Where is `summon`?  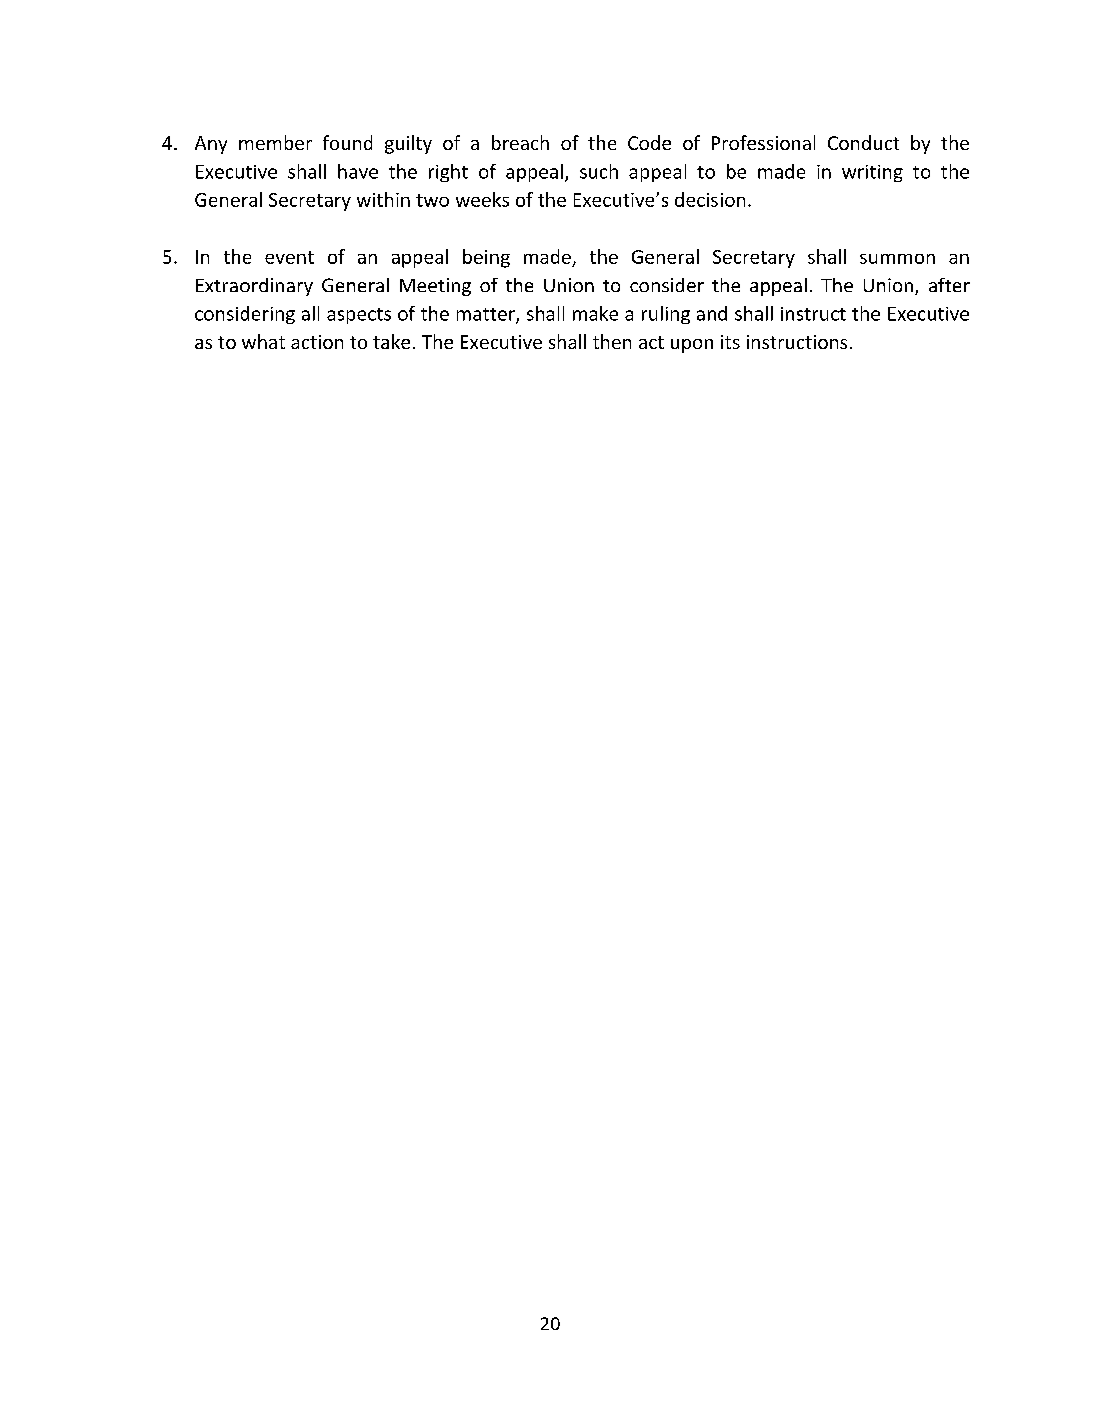 summon is located at coordinates (897, 259).
